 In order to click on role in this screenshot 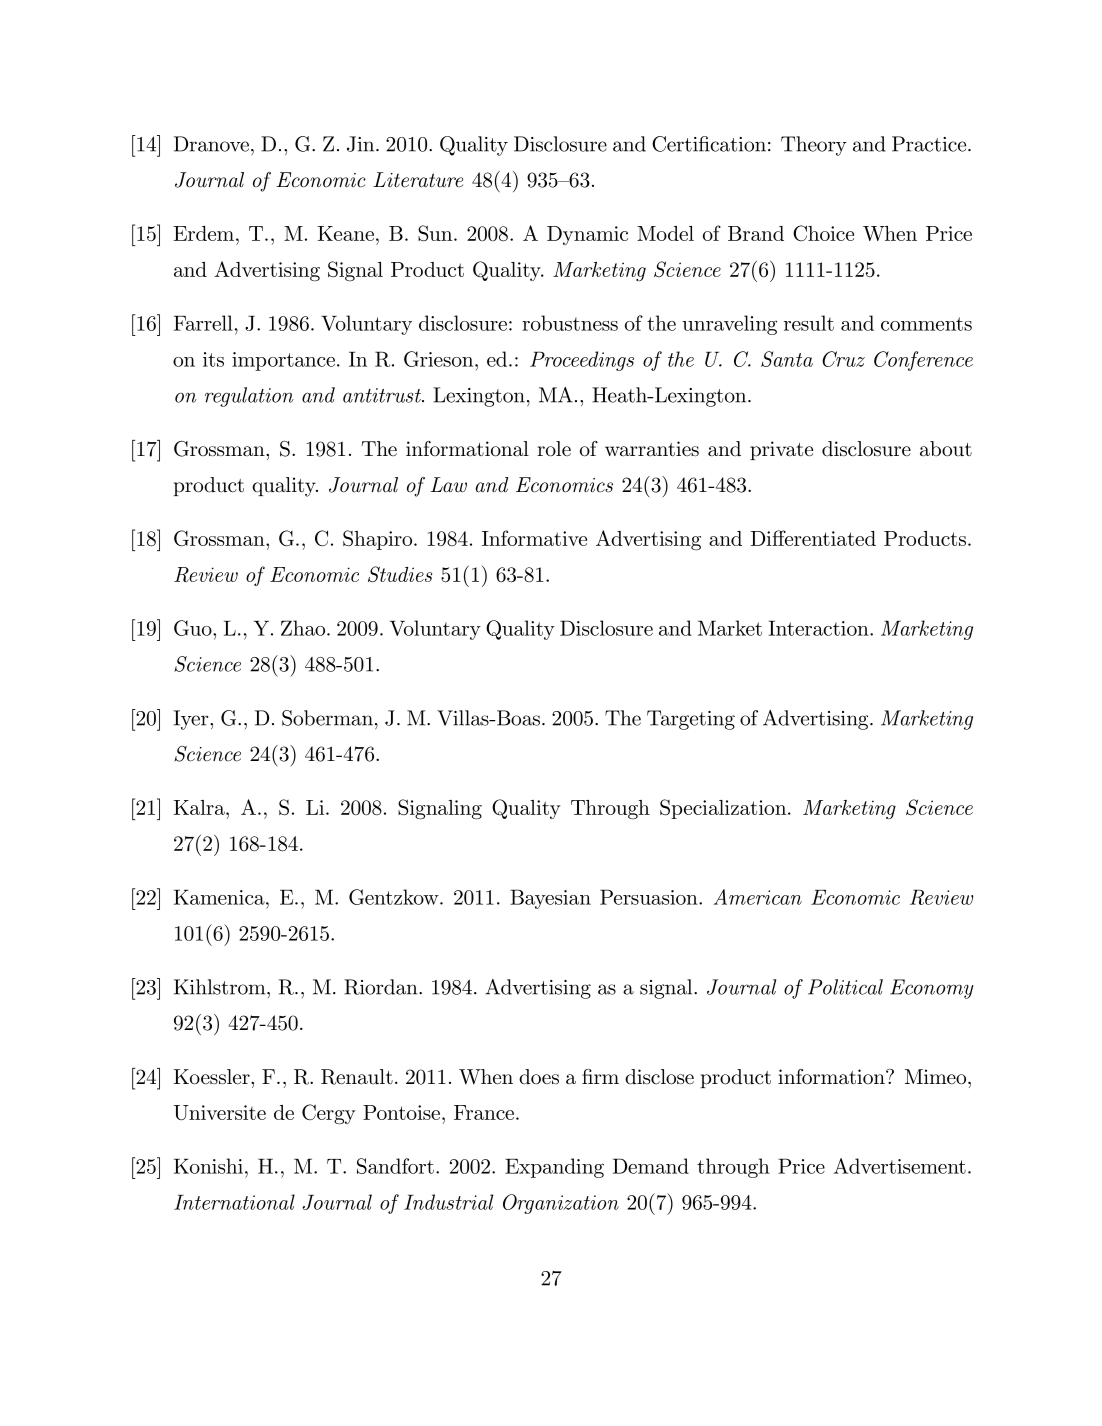, I will do `click(554, 449)`.
